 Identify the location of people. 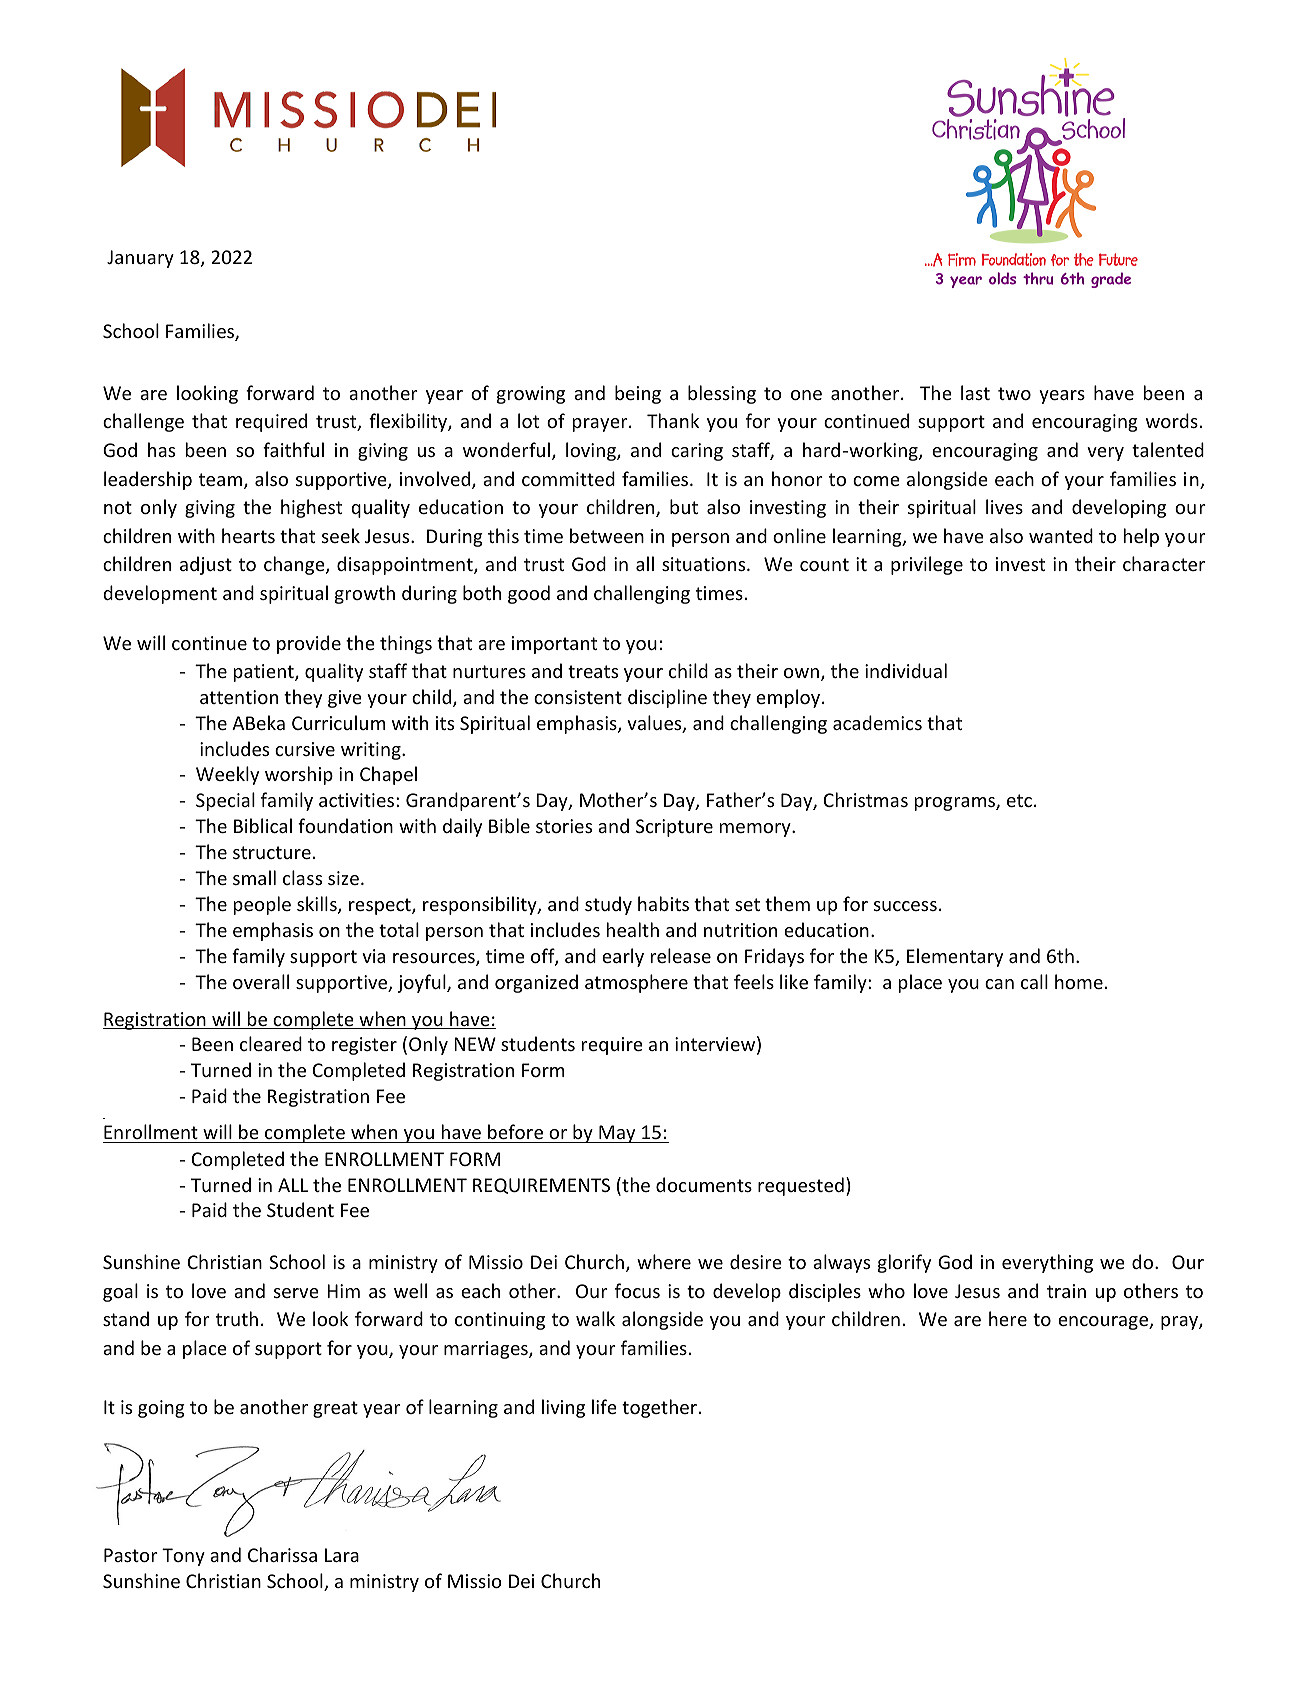
(262, 905).
